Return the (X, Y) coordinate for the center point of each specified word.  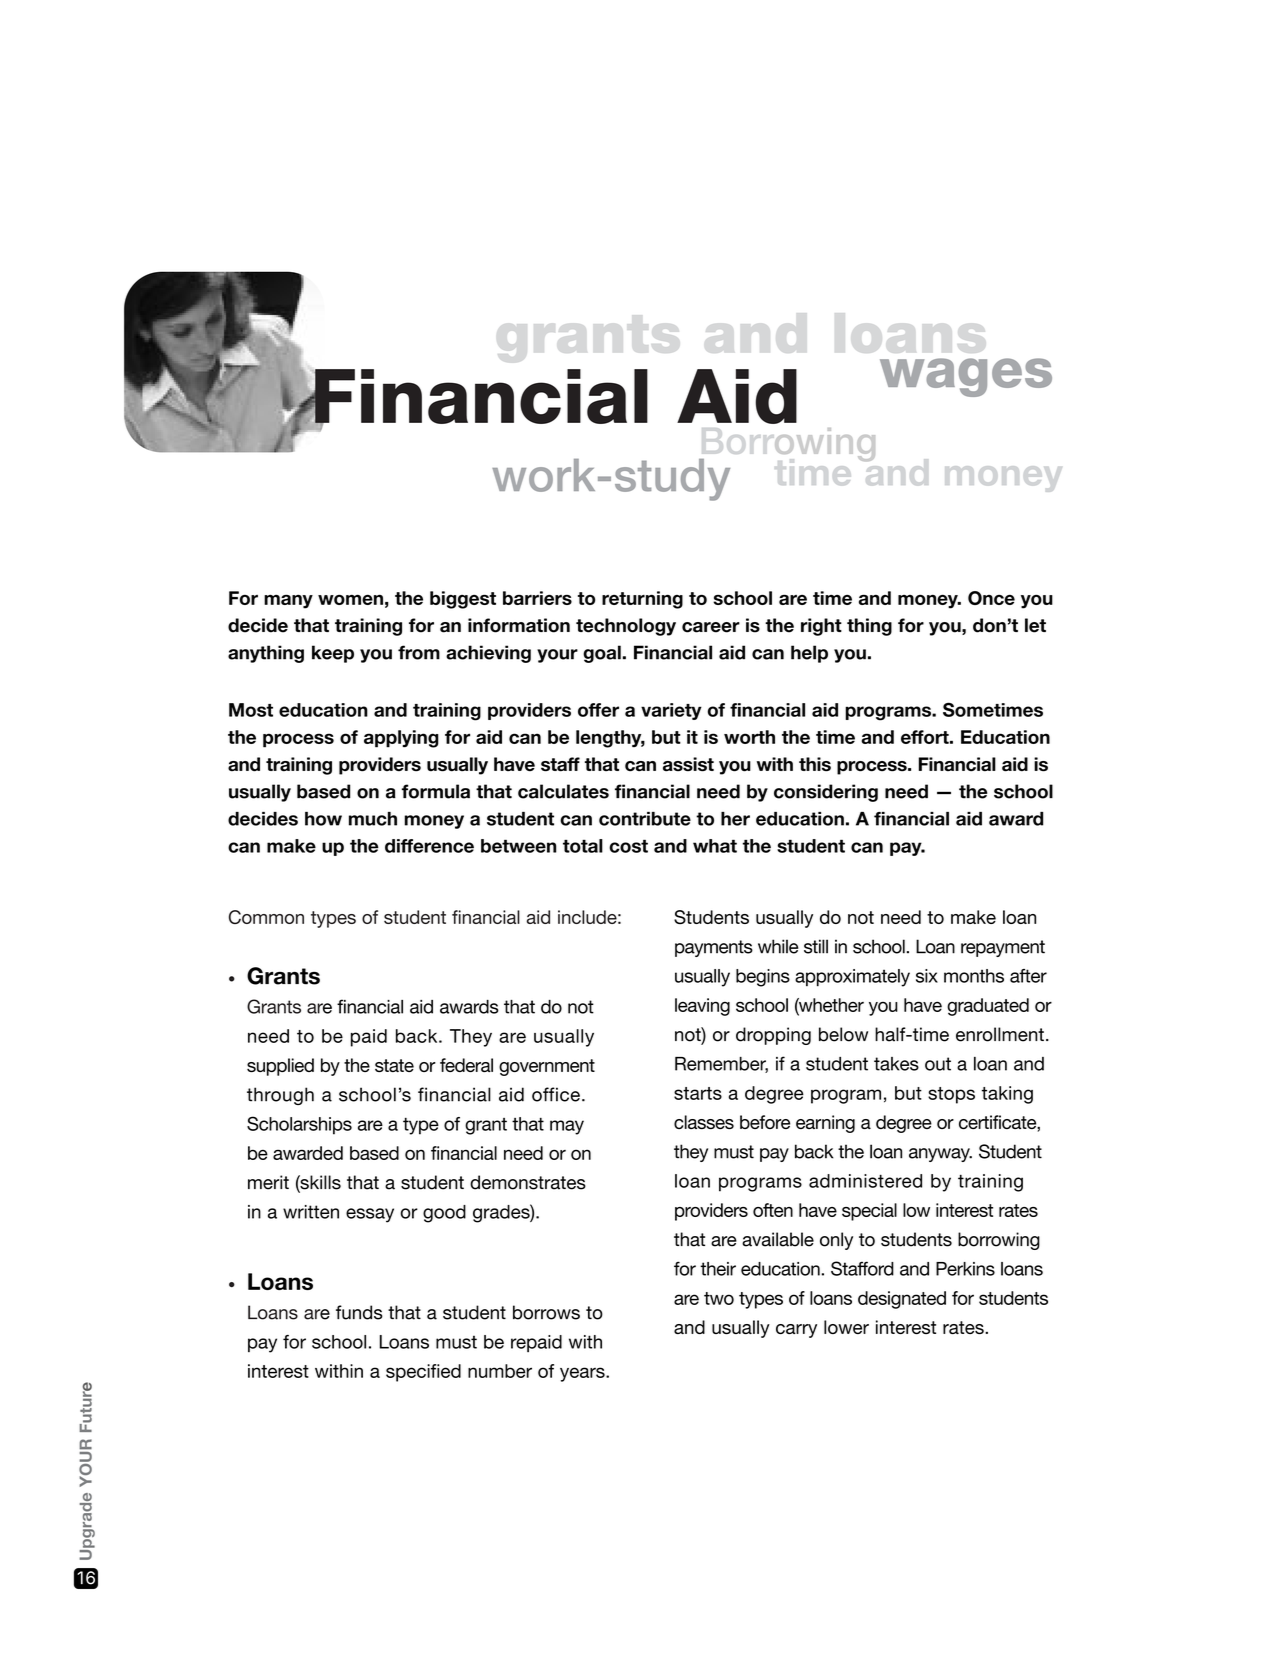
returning (642, 600)
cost (628, 846)
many (288, 602)
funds (359, 1312)
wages (966, 377)
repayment (1003, 948)
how (323, 819)
